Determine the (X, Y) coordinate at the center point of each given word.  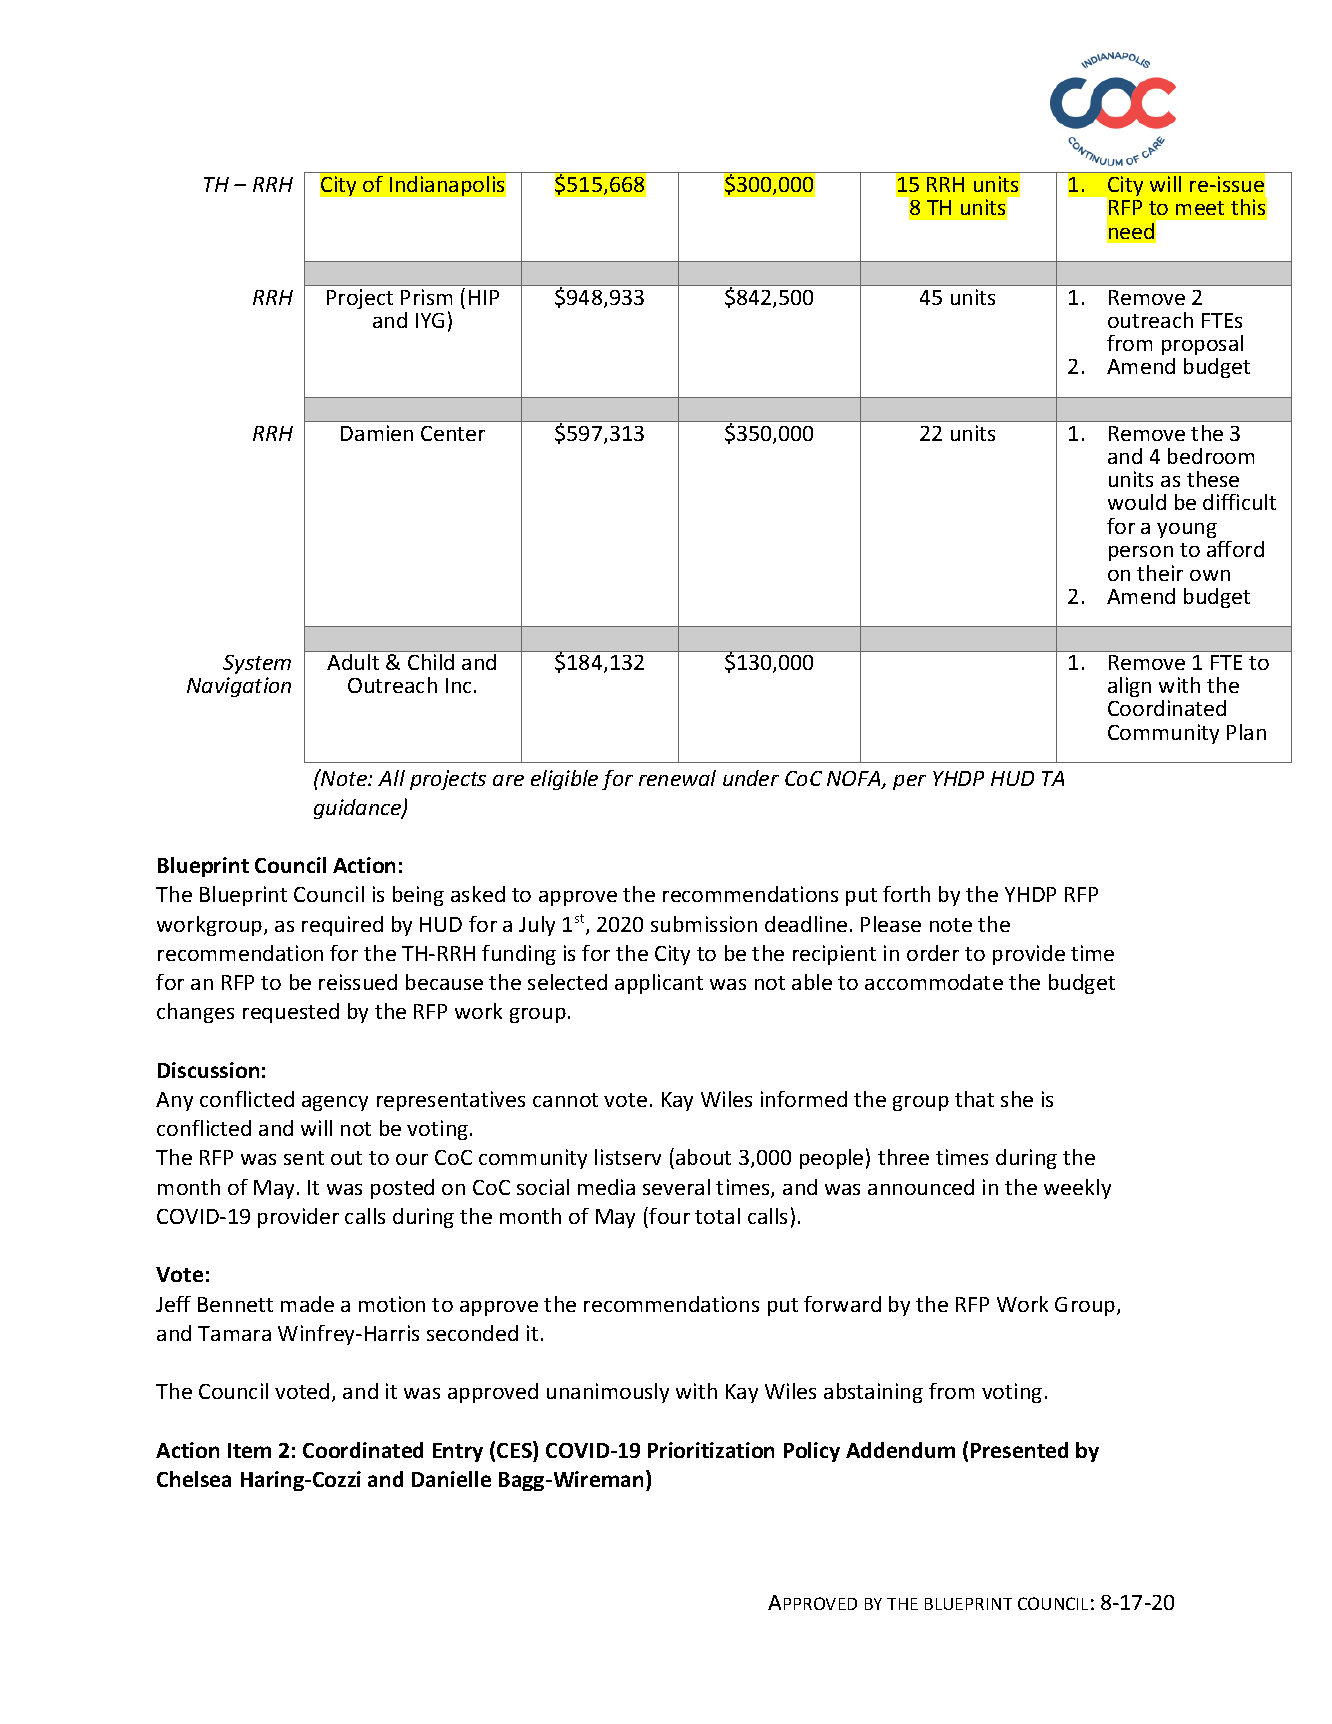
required (342, 926)
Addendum (900, 1450)
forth (906, 894)
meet (1200, 208)
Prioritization (711, 1450)
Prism (426, 297)
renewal (677, 778)
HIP (484, 297)
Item (249, 1450)
